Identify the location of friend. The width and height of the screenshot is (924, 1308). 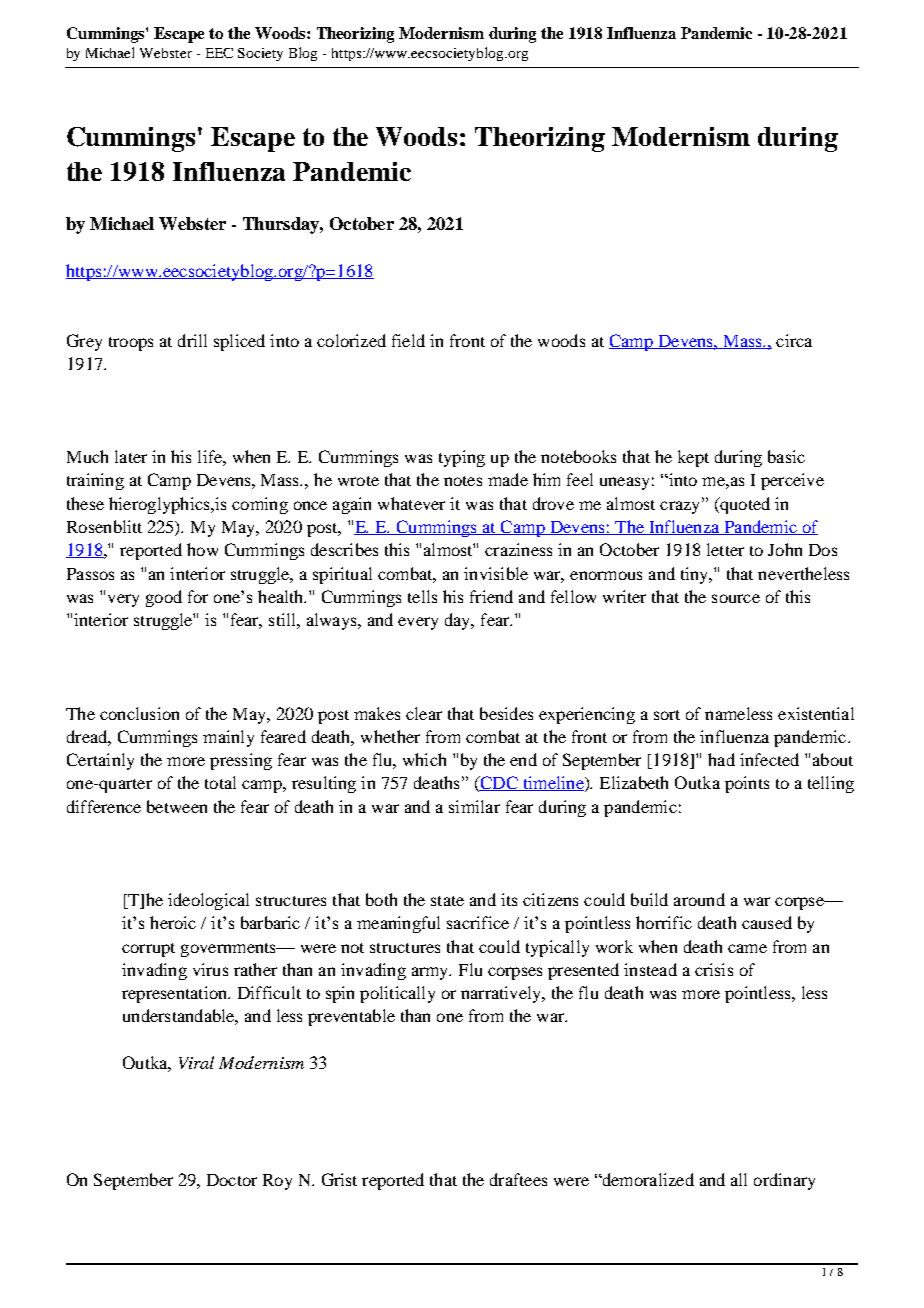
(491, 596).
